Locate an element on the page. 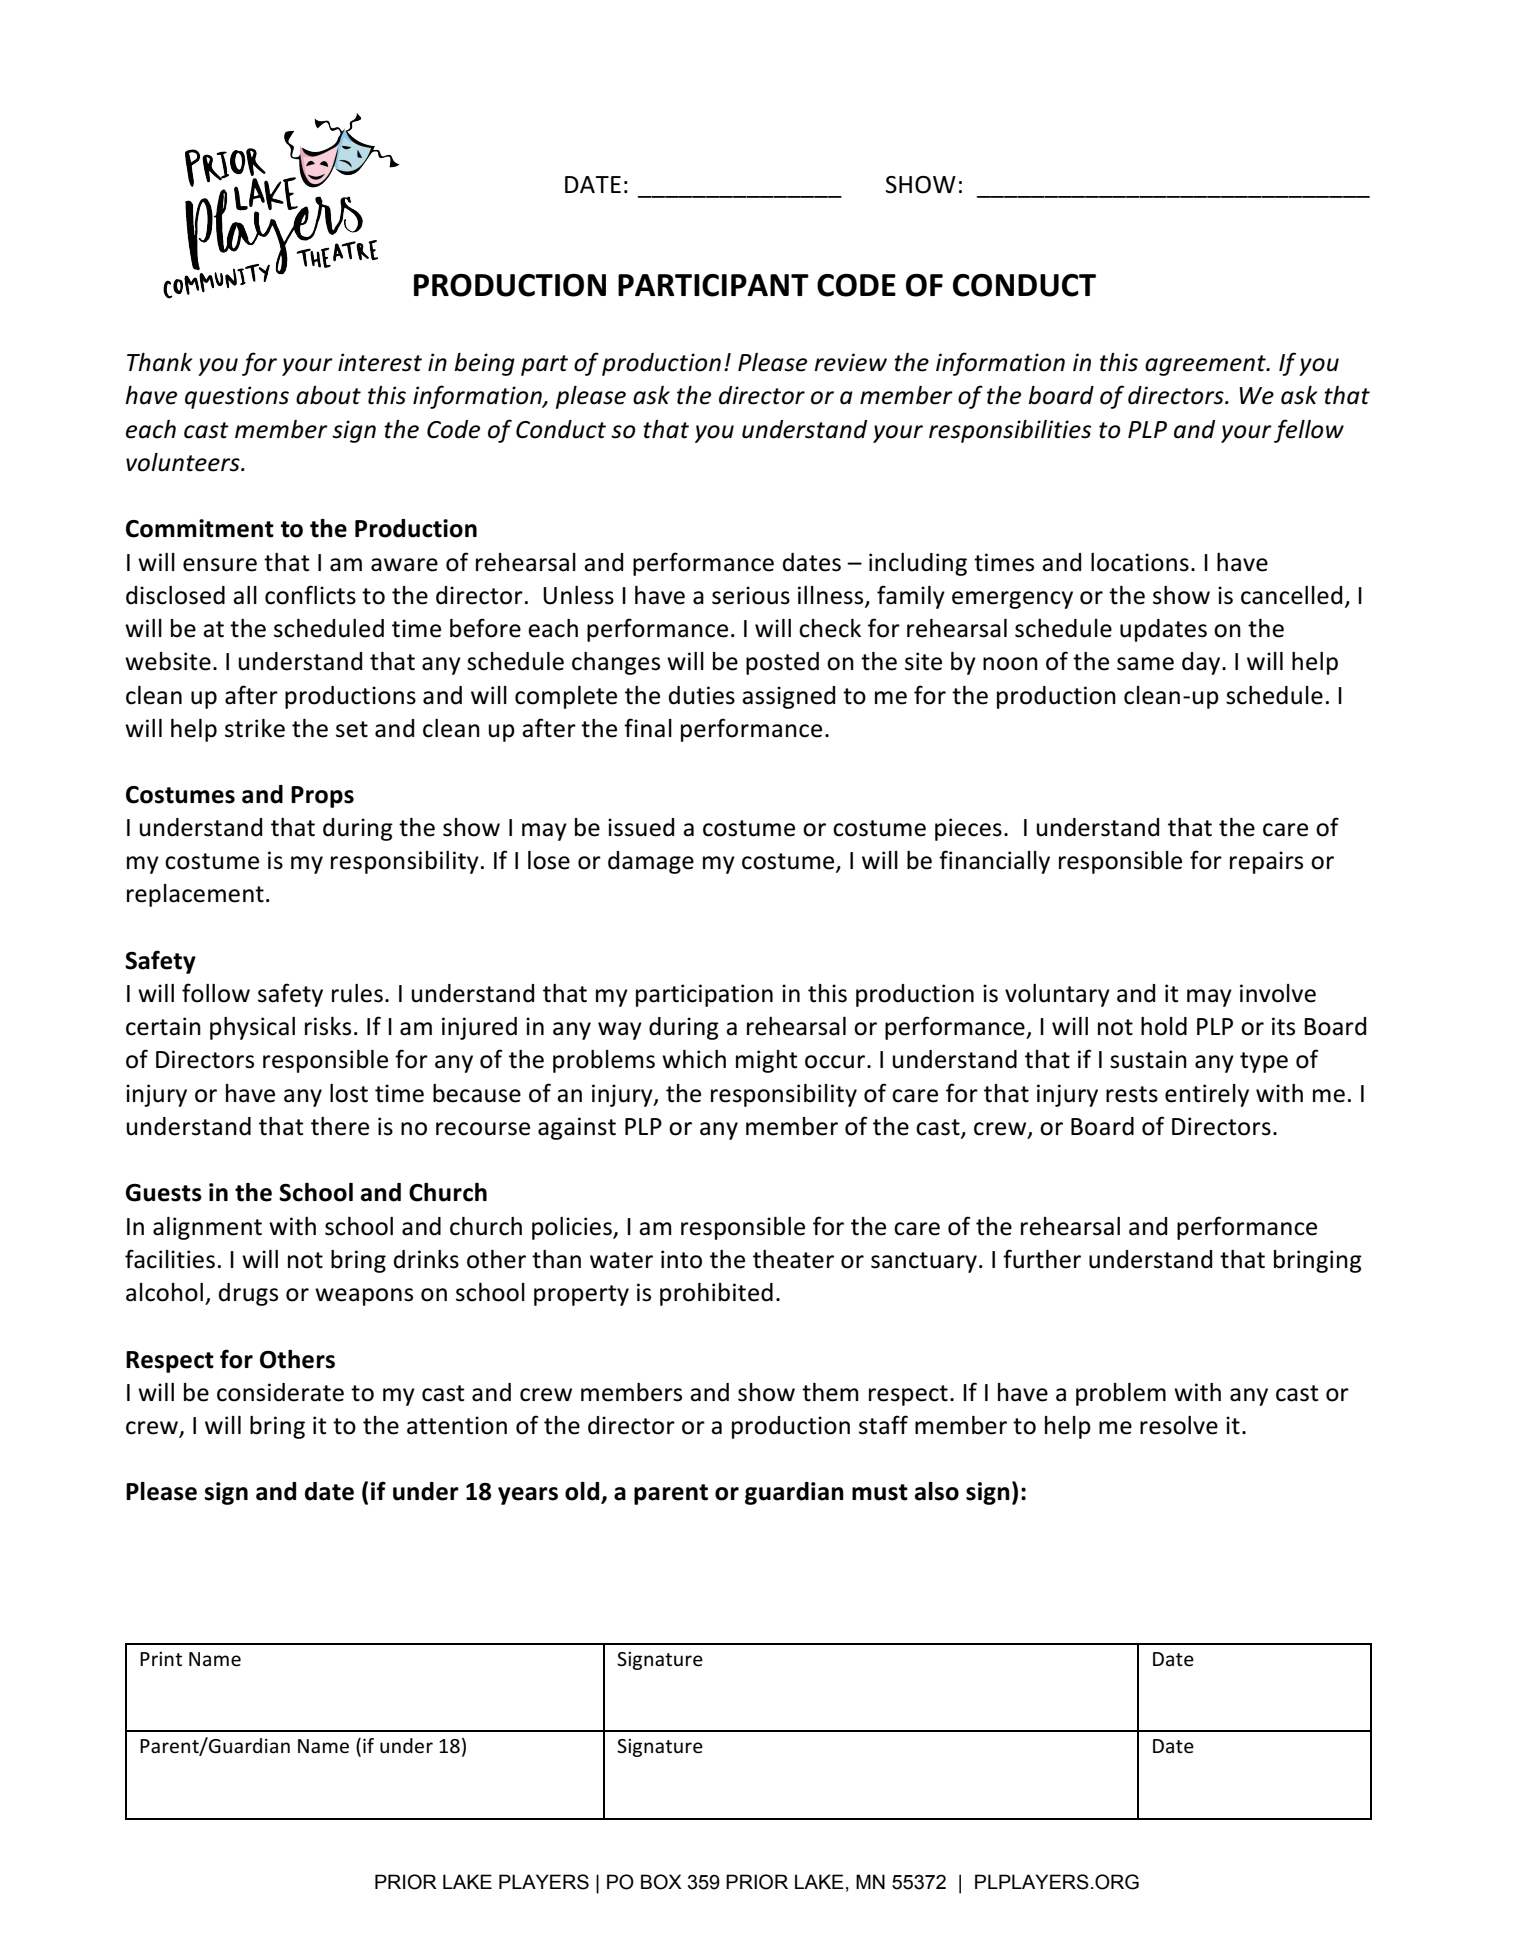 Image resolution: width=1514 pixels, height=1960 pixels. review is located at coordinates (850, 362).
